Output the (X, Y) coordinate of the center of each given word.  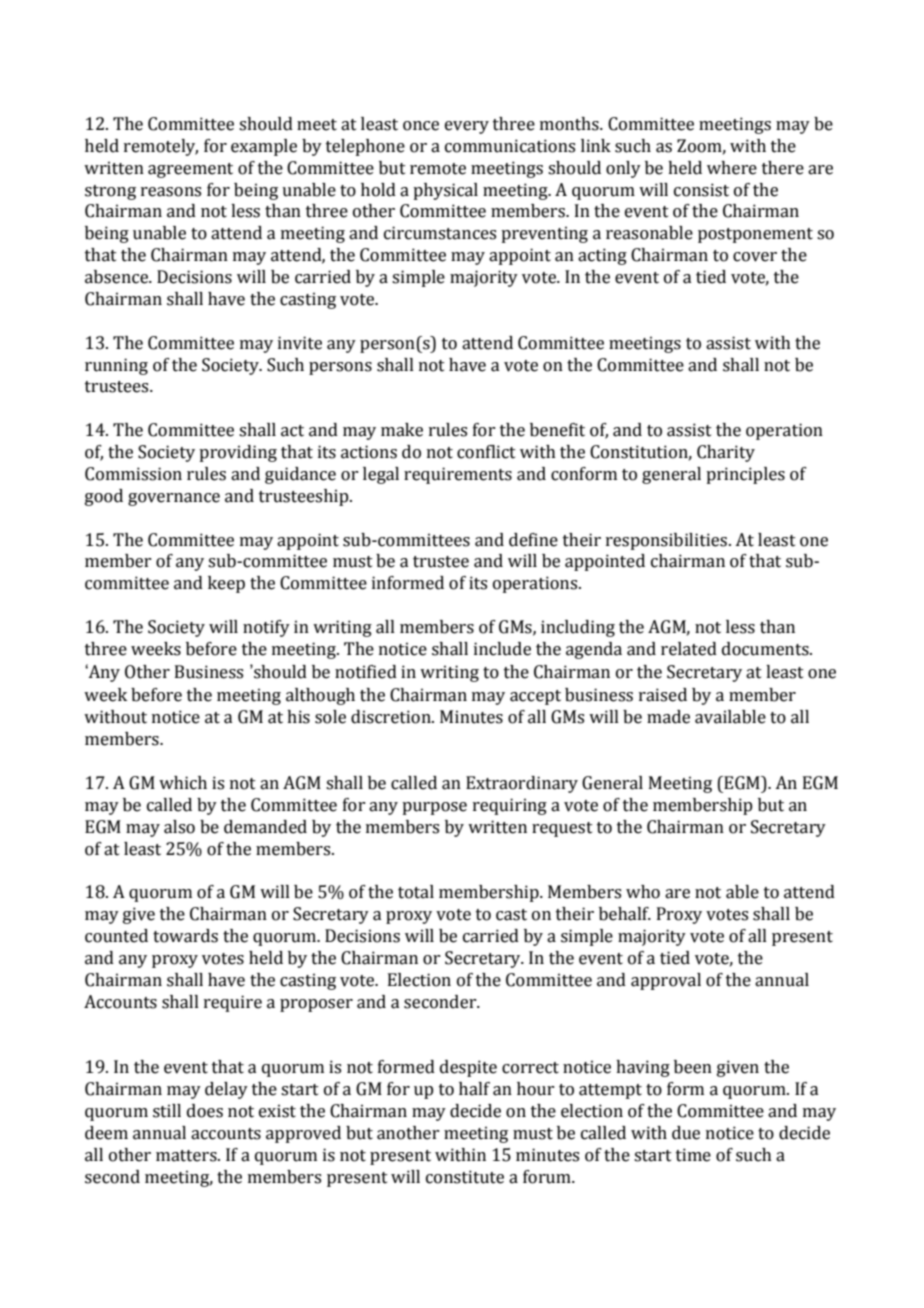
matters (187, 1156)
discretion (392, 717)
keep (226, 584)
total (416, 892)
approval (666, 981)
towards (185, 936)
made (668, 717)
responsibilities (666, 541)
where (732, 168)
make (402, 430)
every (467, 127)
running (116, 366)
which (183, 783)
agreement (190, 170)
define (533, 540)
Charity (726, 453)
